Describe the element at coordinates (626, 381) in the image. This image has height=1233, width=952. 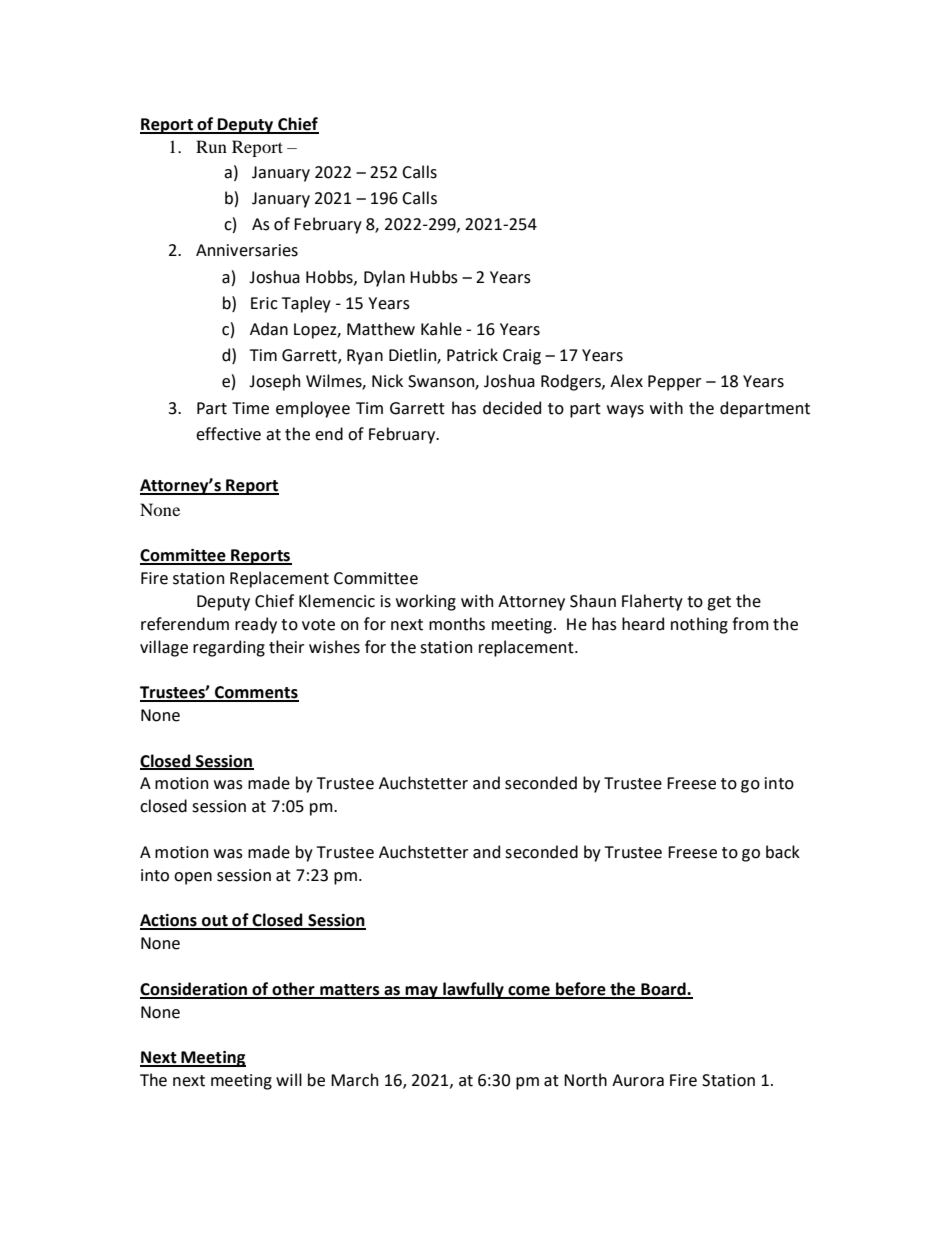
I see `Alex` at that location.
